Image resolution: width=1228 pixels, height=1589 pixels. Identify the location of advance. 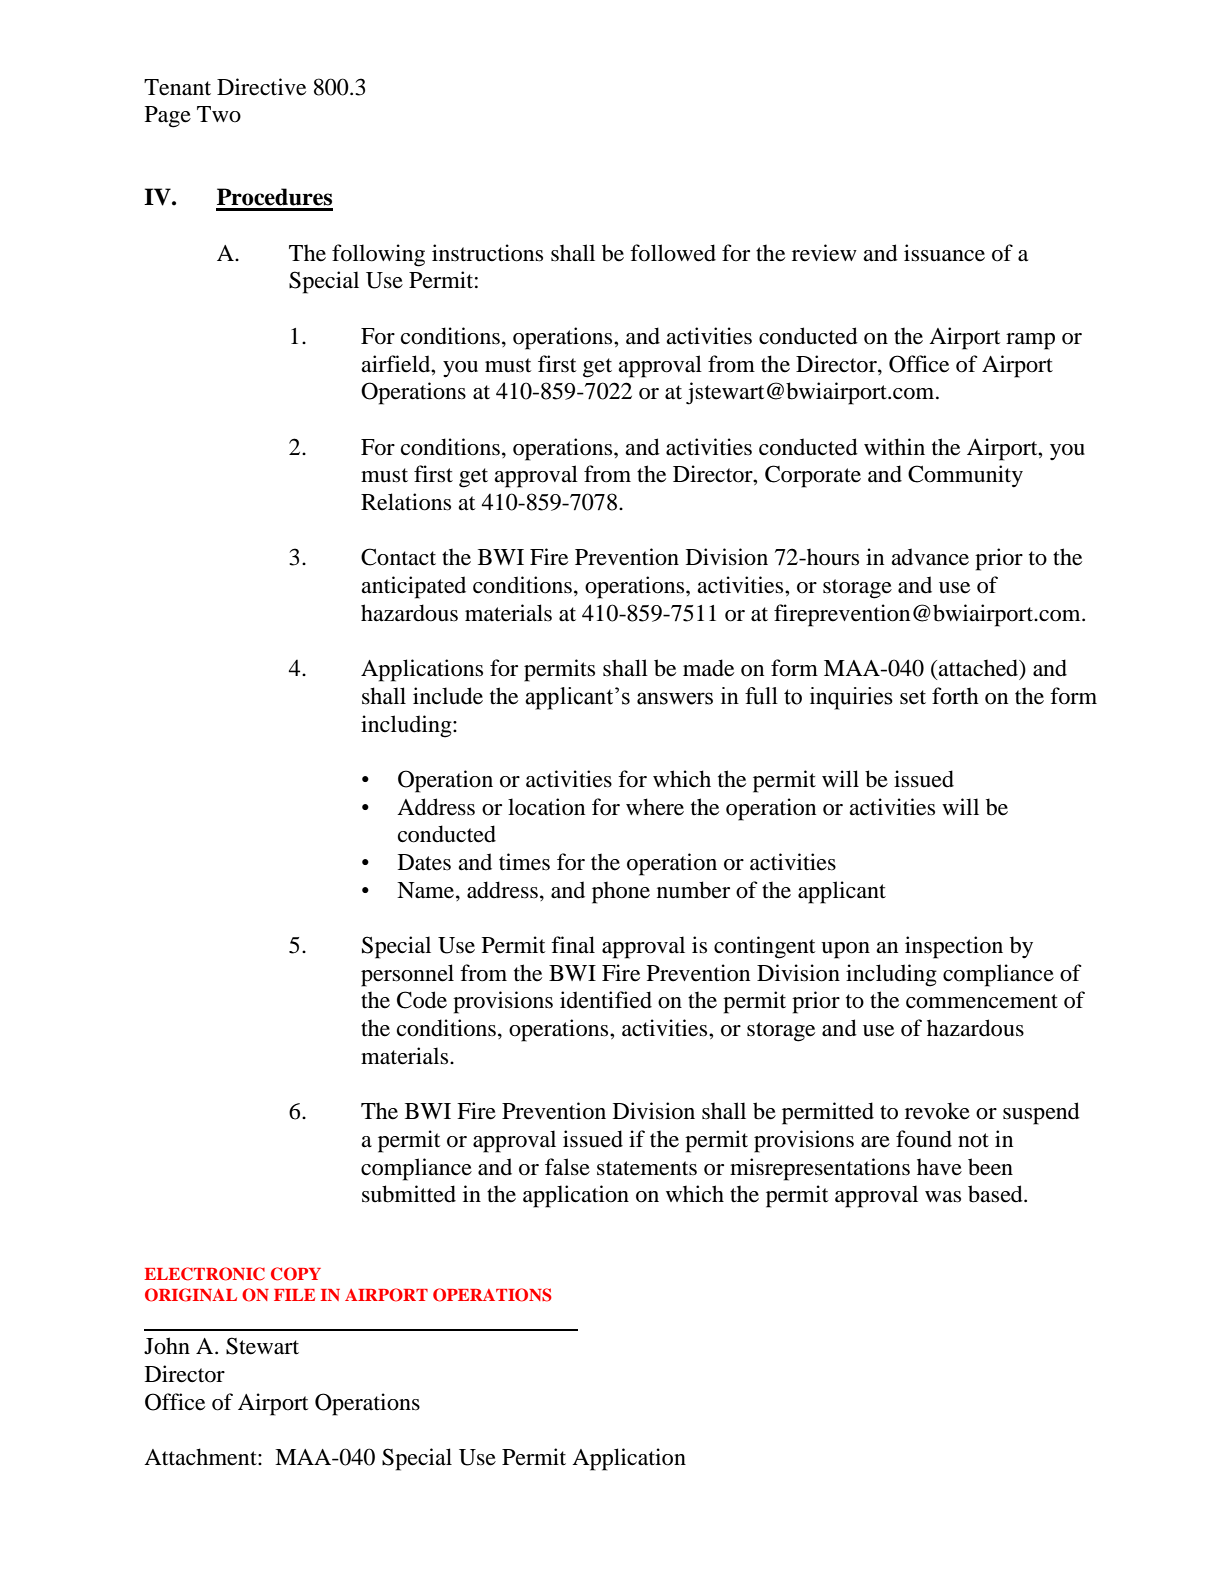
(930, 557).
